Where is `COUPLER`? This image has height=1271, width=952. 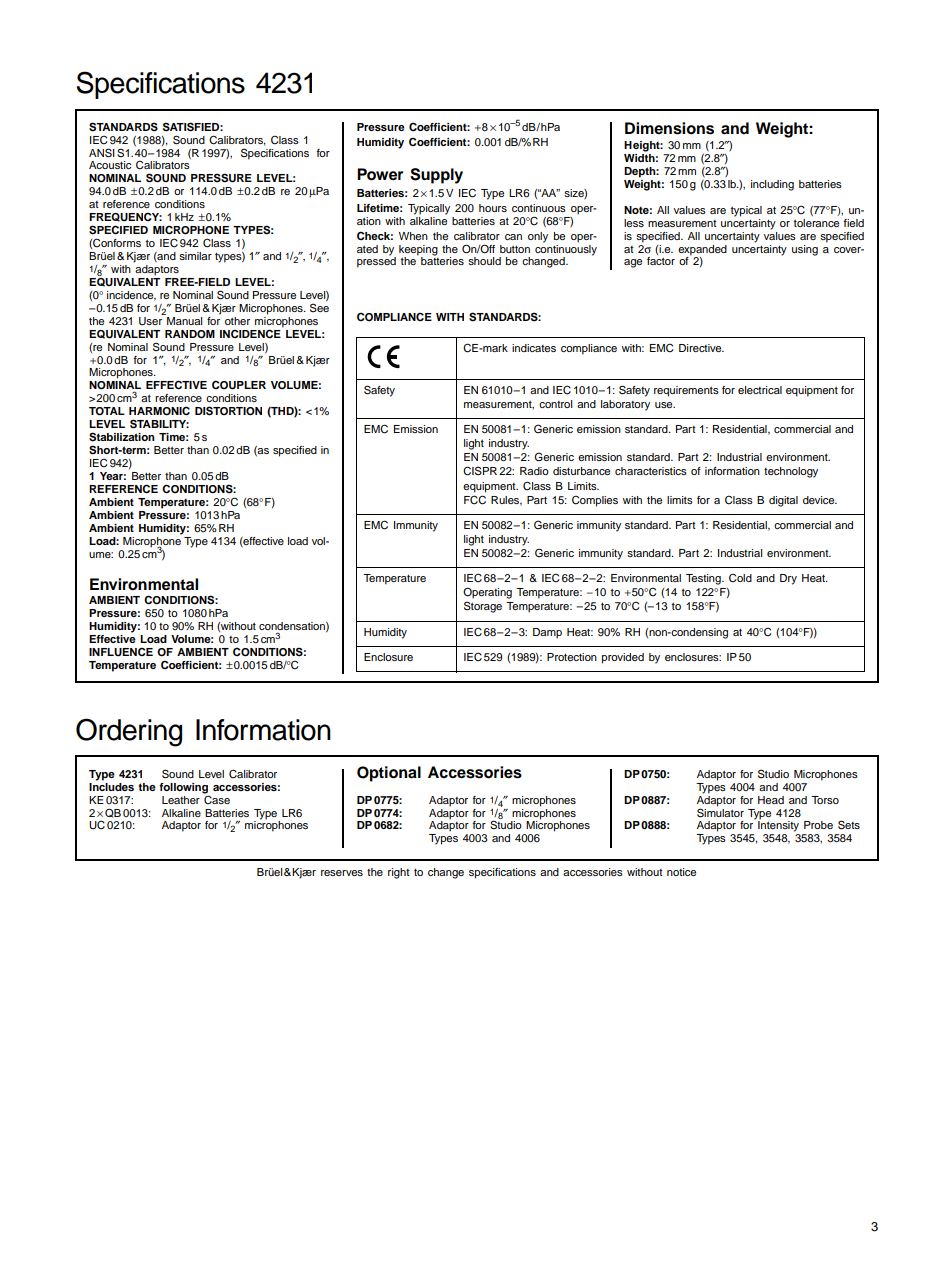
COUPLER is located at coordinates (239, 385).
